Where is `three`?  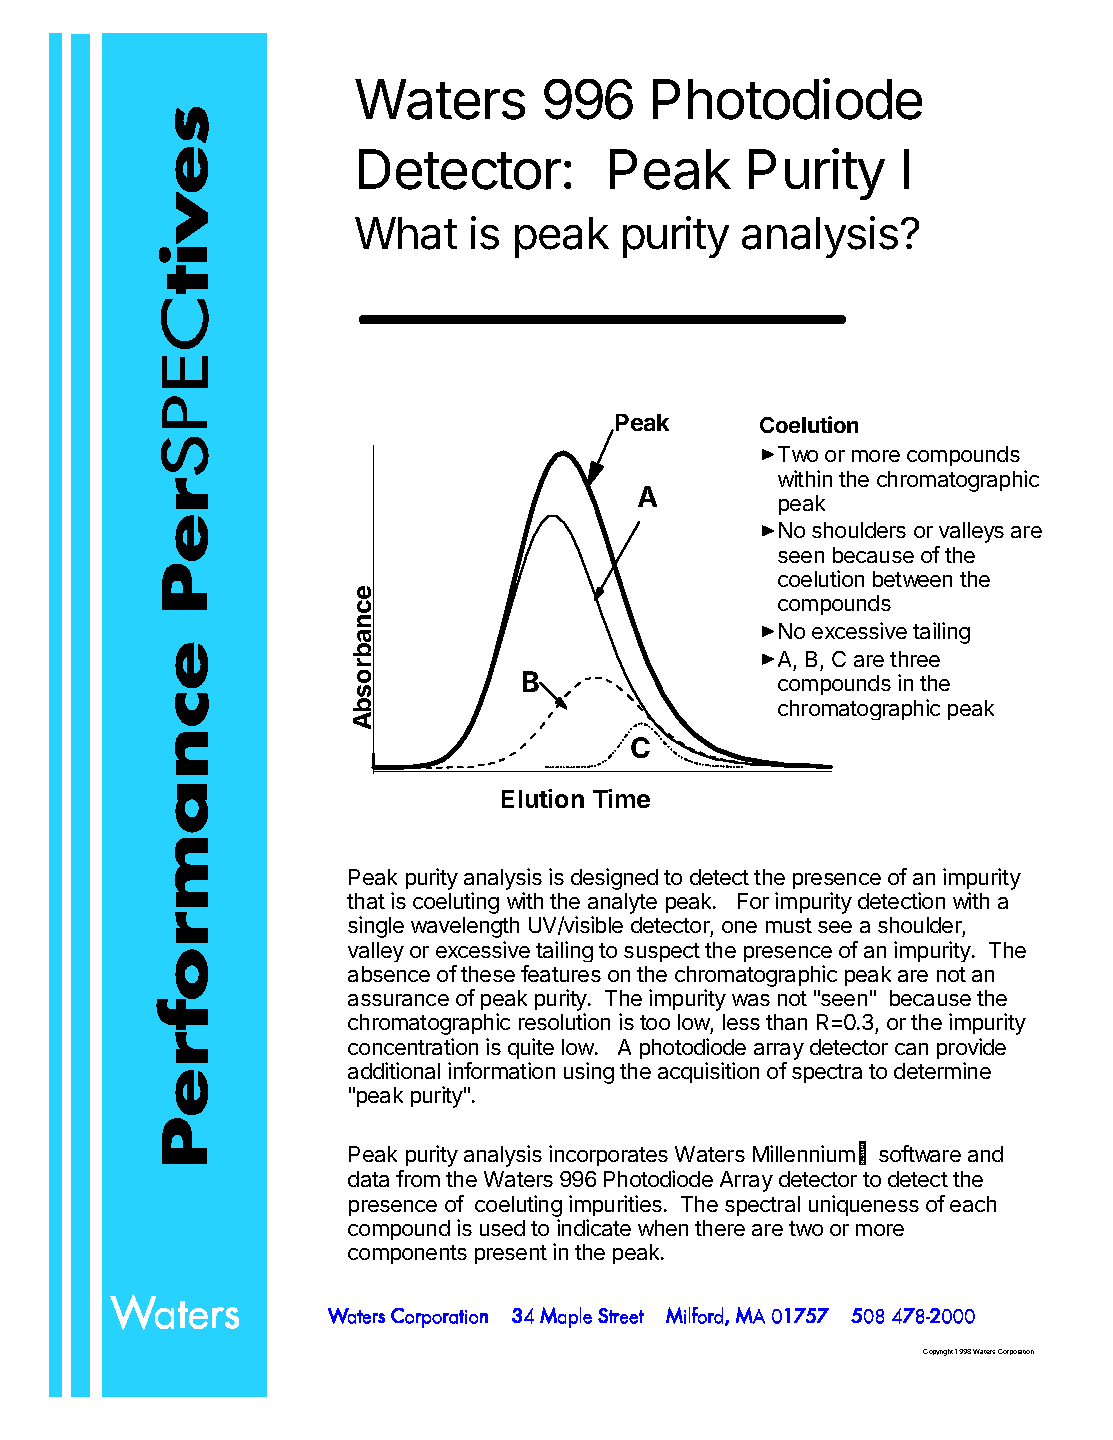
three is located at coordinates (915, 659).
